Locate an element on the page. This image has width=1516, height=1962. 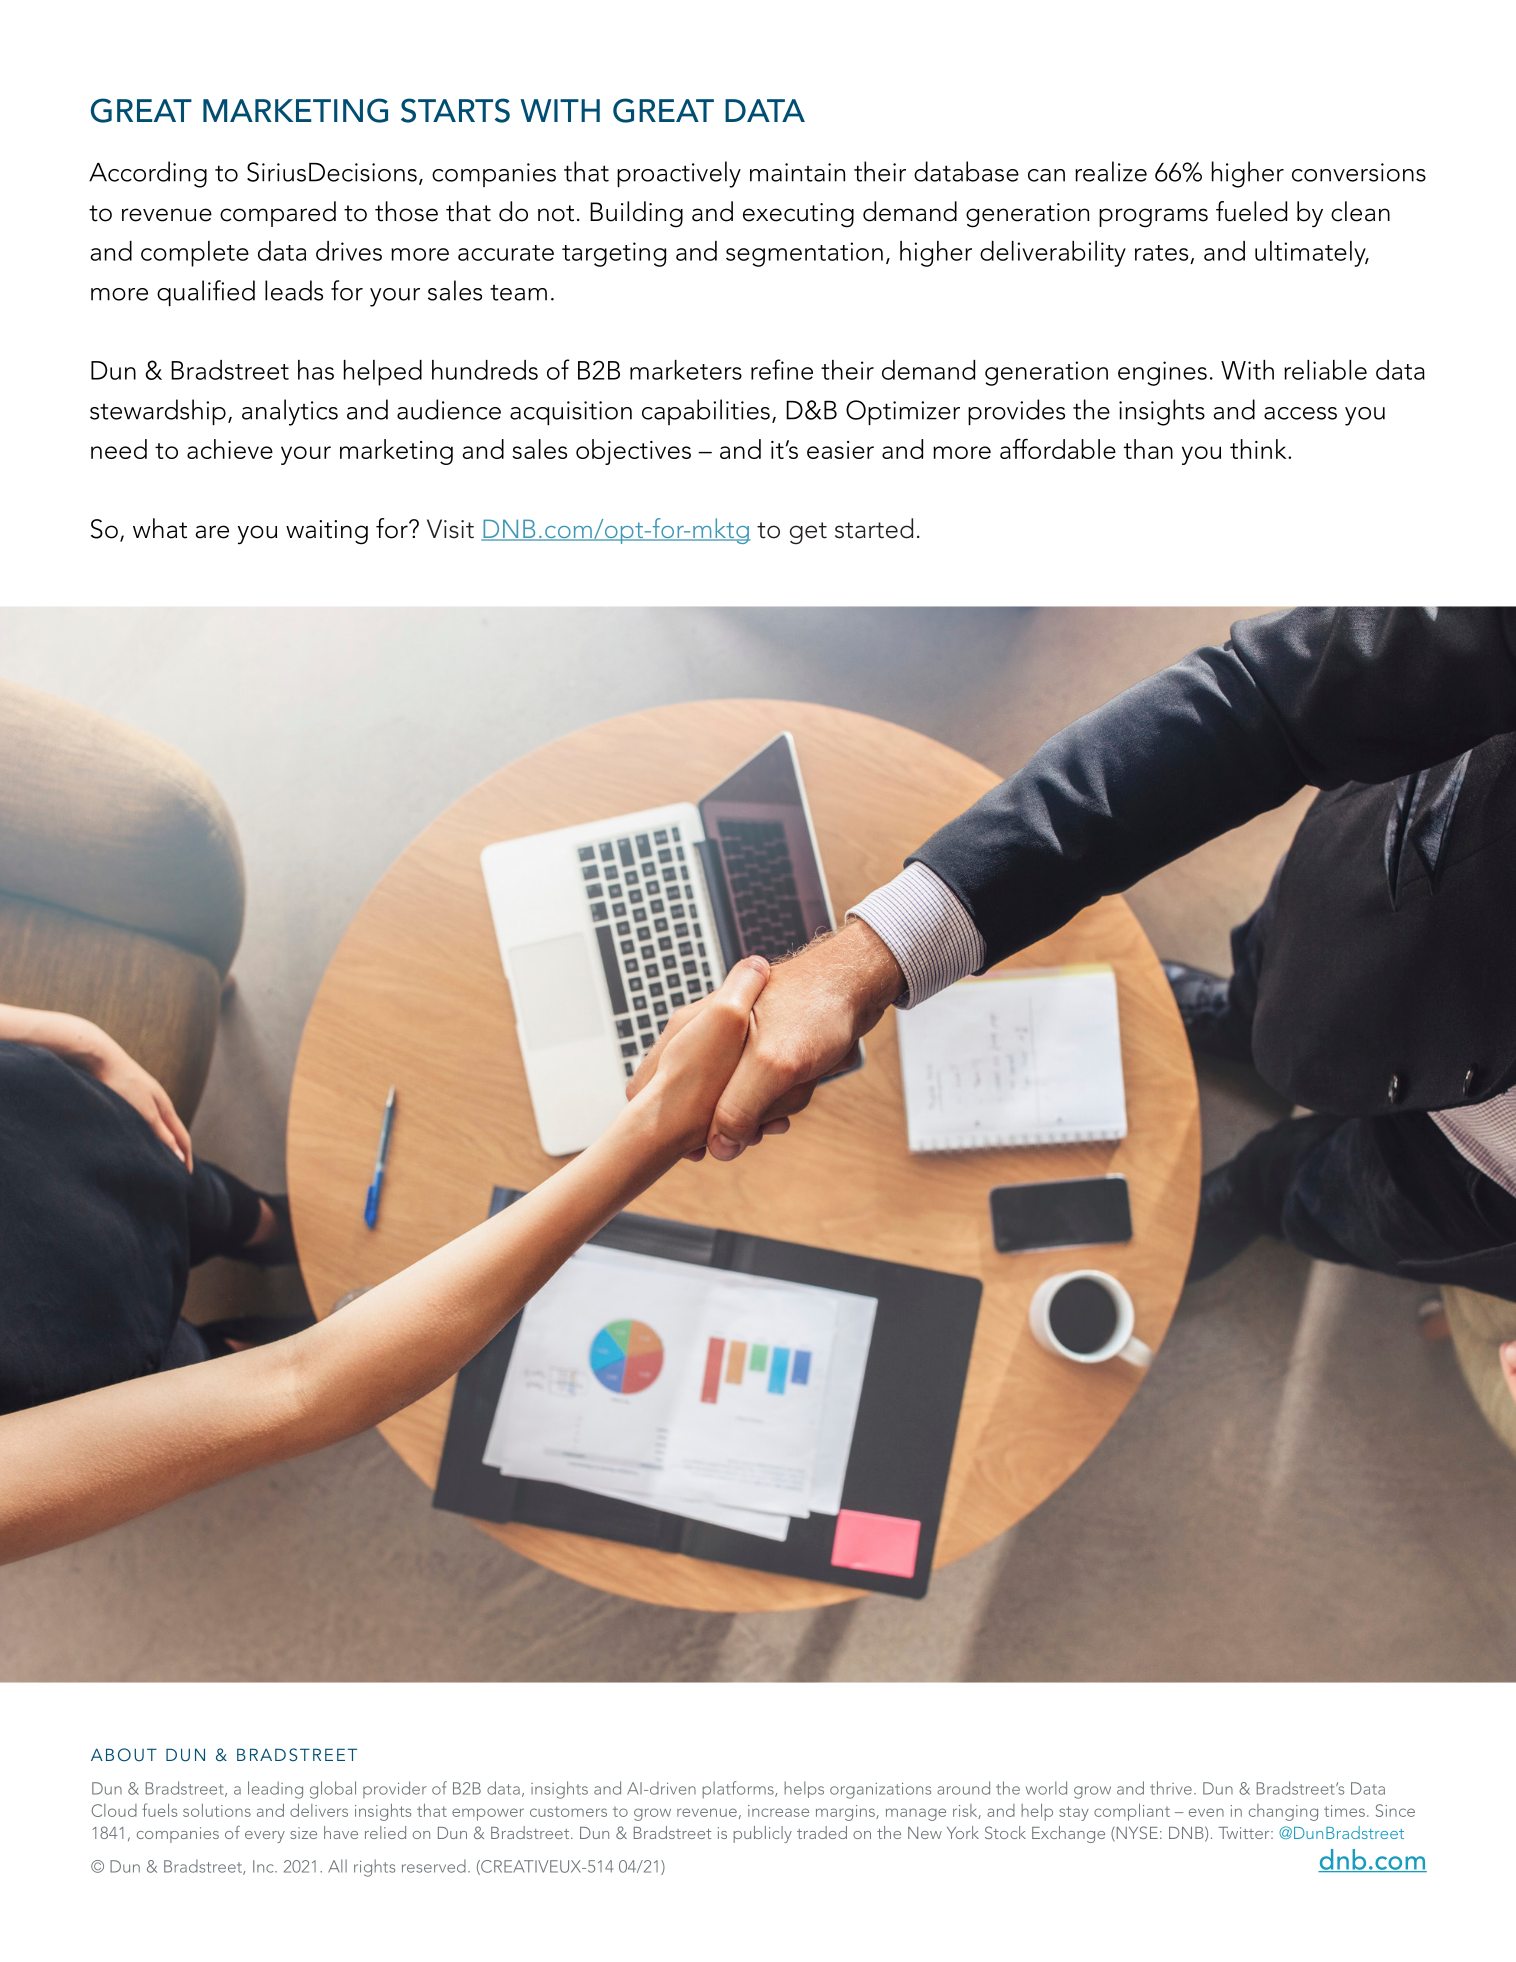
Twitter is located at coordinates (1245, 1833).
